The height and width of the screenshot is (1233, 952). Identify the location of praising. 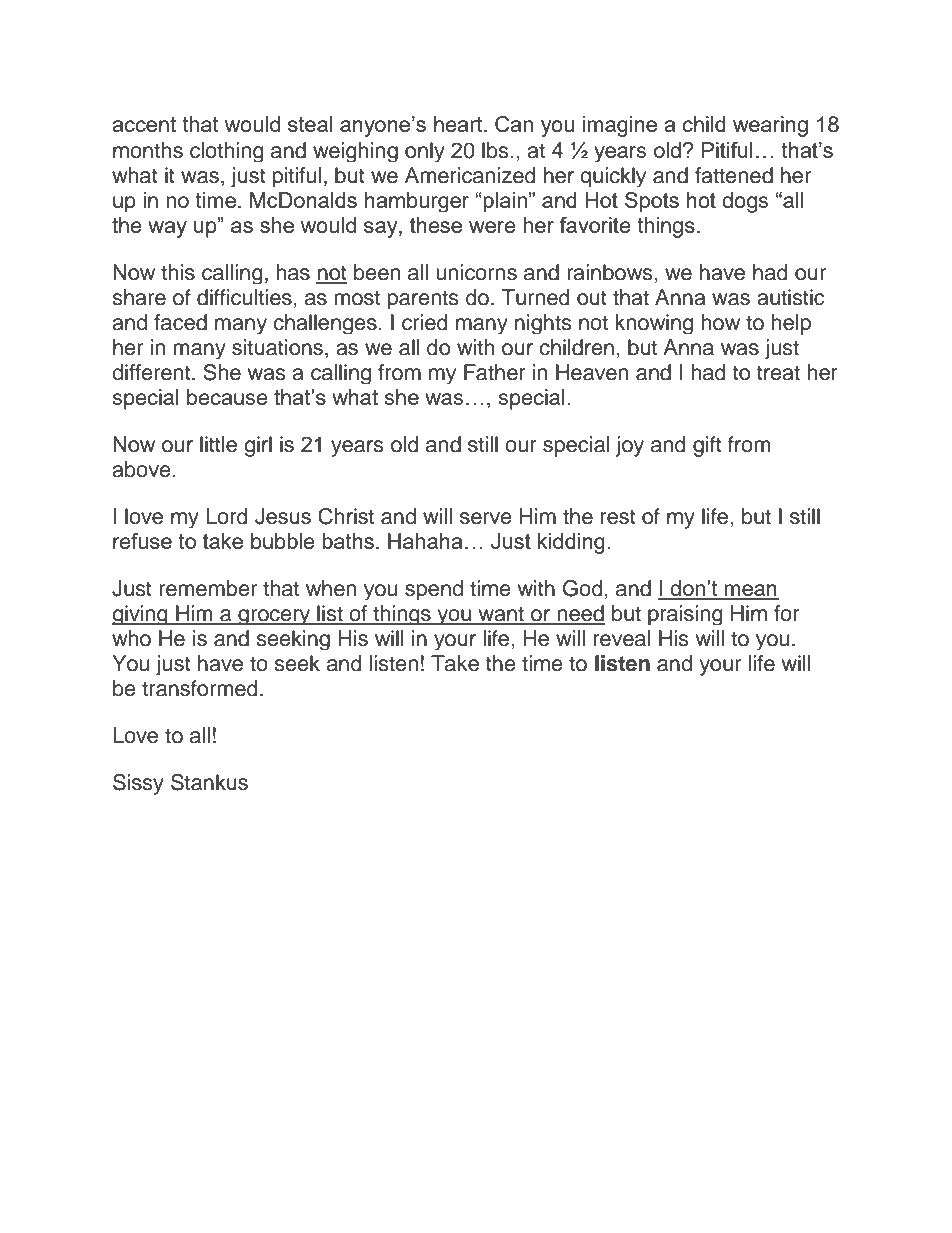
(685, 615).
